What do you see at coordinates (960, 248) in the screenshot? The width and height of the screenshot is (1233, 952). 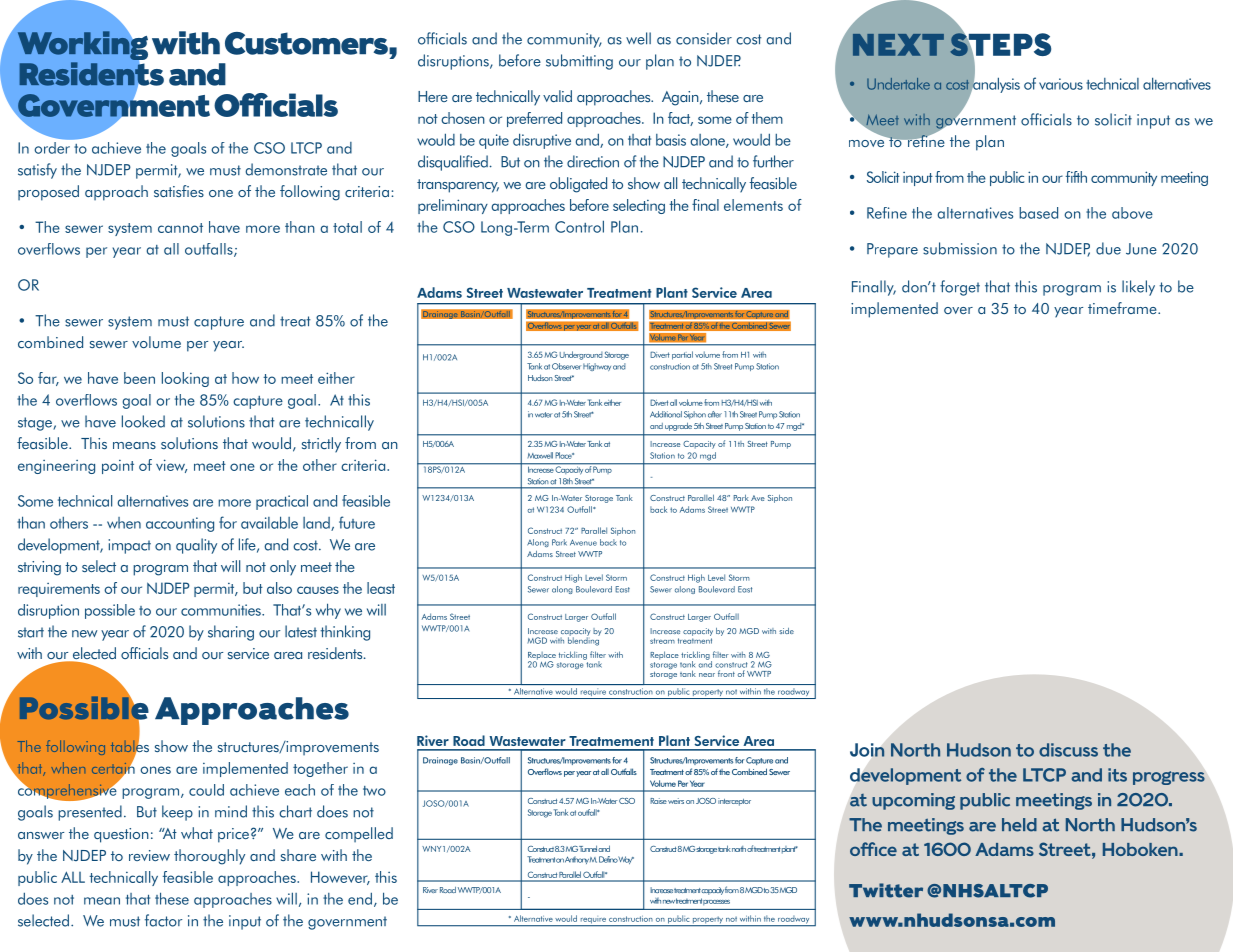 I see `submission` at bounding box center [960, 248].
